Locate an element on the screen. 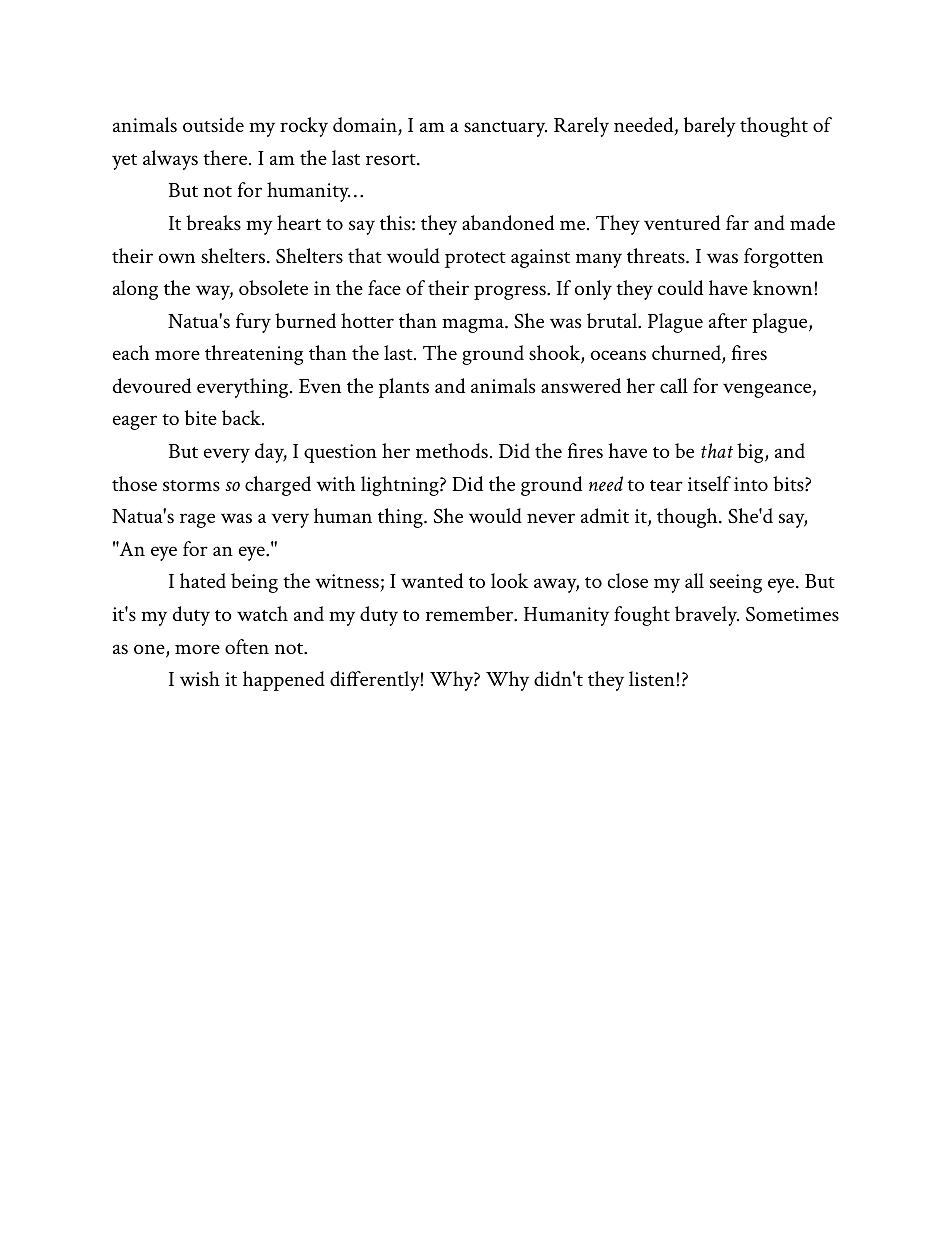 The width and height of the screenshot is (952, 1233). outside is located at coordinates (213, 125).
